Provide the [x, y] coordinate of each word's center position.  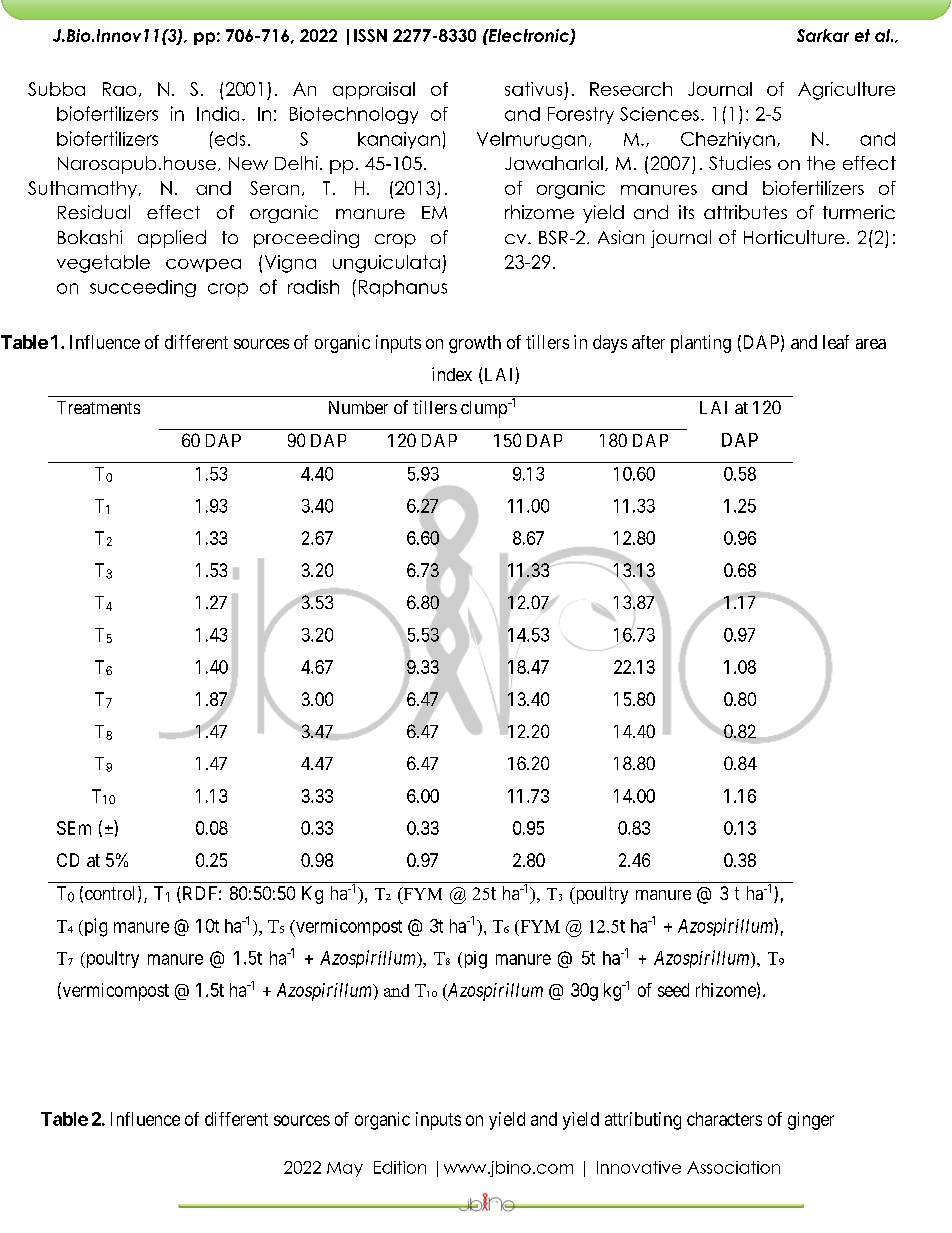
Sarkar [823, 35]
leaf [836, 342]
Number [358, 407]
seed [673, 990]
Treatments [98, 407]
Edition [400, 1167]
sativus [533, 89]
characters [724, 1119]
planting [701, 344]
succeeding [143, 288]
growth [475, 344]
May [345, 1169]
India [218, 114]
